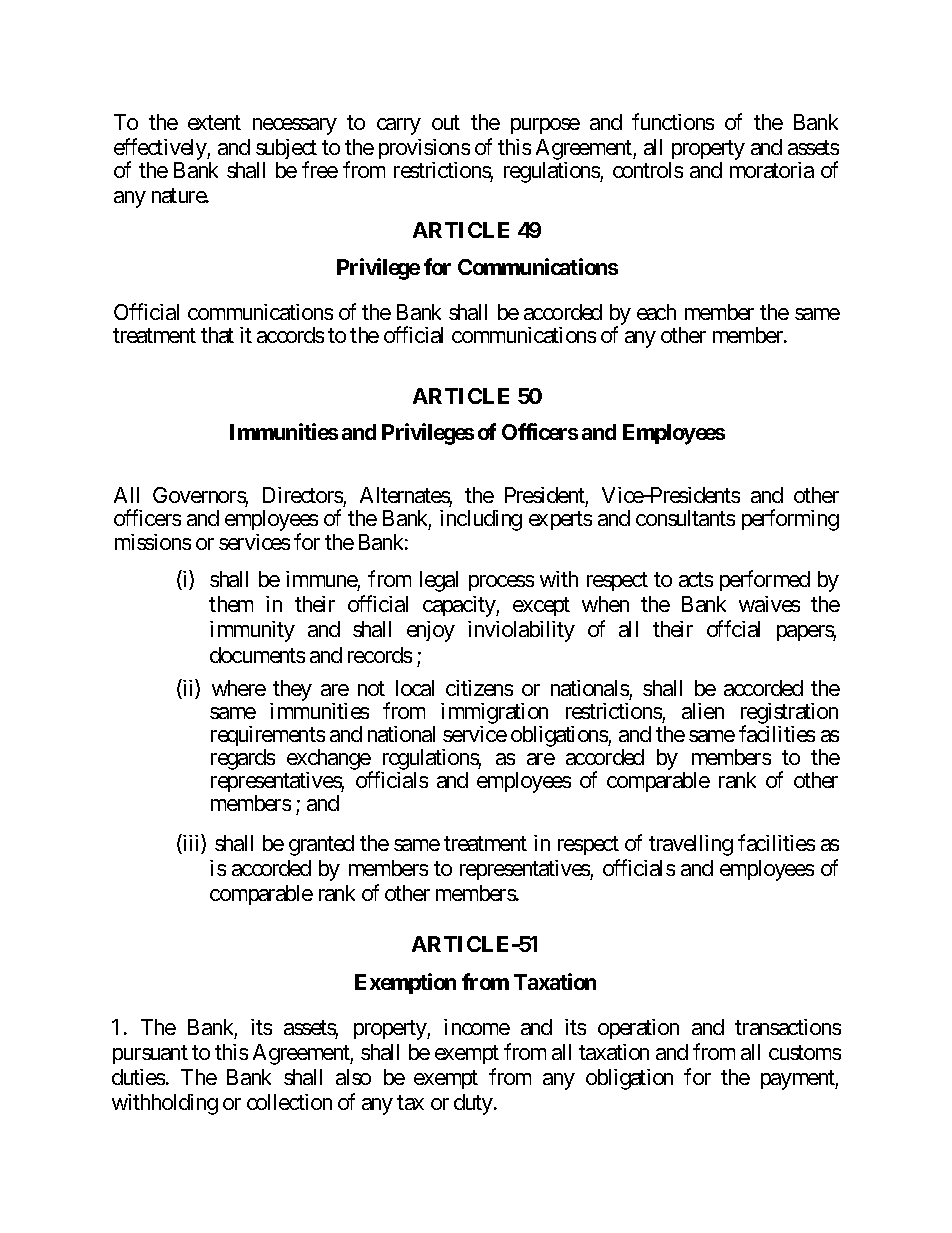 The height and width of the screenshot is (1233, 952). Describe the element at coordinates (446, 123) in the screenshot. I see `out` at that location.
